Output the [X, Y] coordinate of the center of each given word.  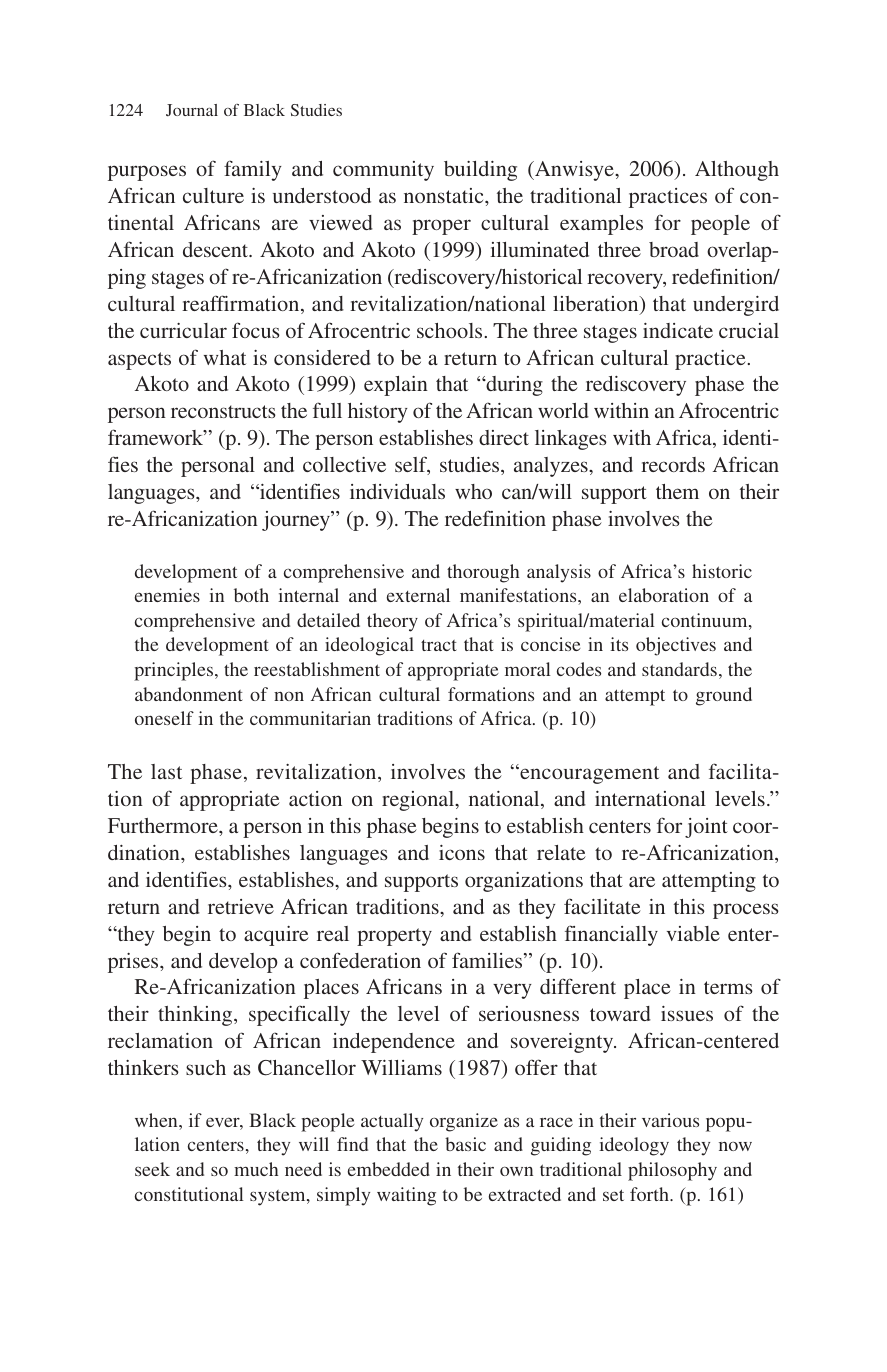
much [256, 1169]
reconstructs [223, 411]
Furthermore [164, 825]
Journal [192, 110]
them [677, 491]
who [473, 491]
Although [737, 171]
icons [462, 852]
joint [706, 828]
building [480, 171]
